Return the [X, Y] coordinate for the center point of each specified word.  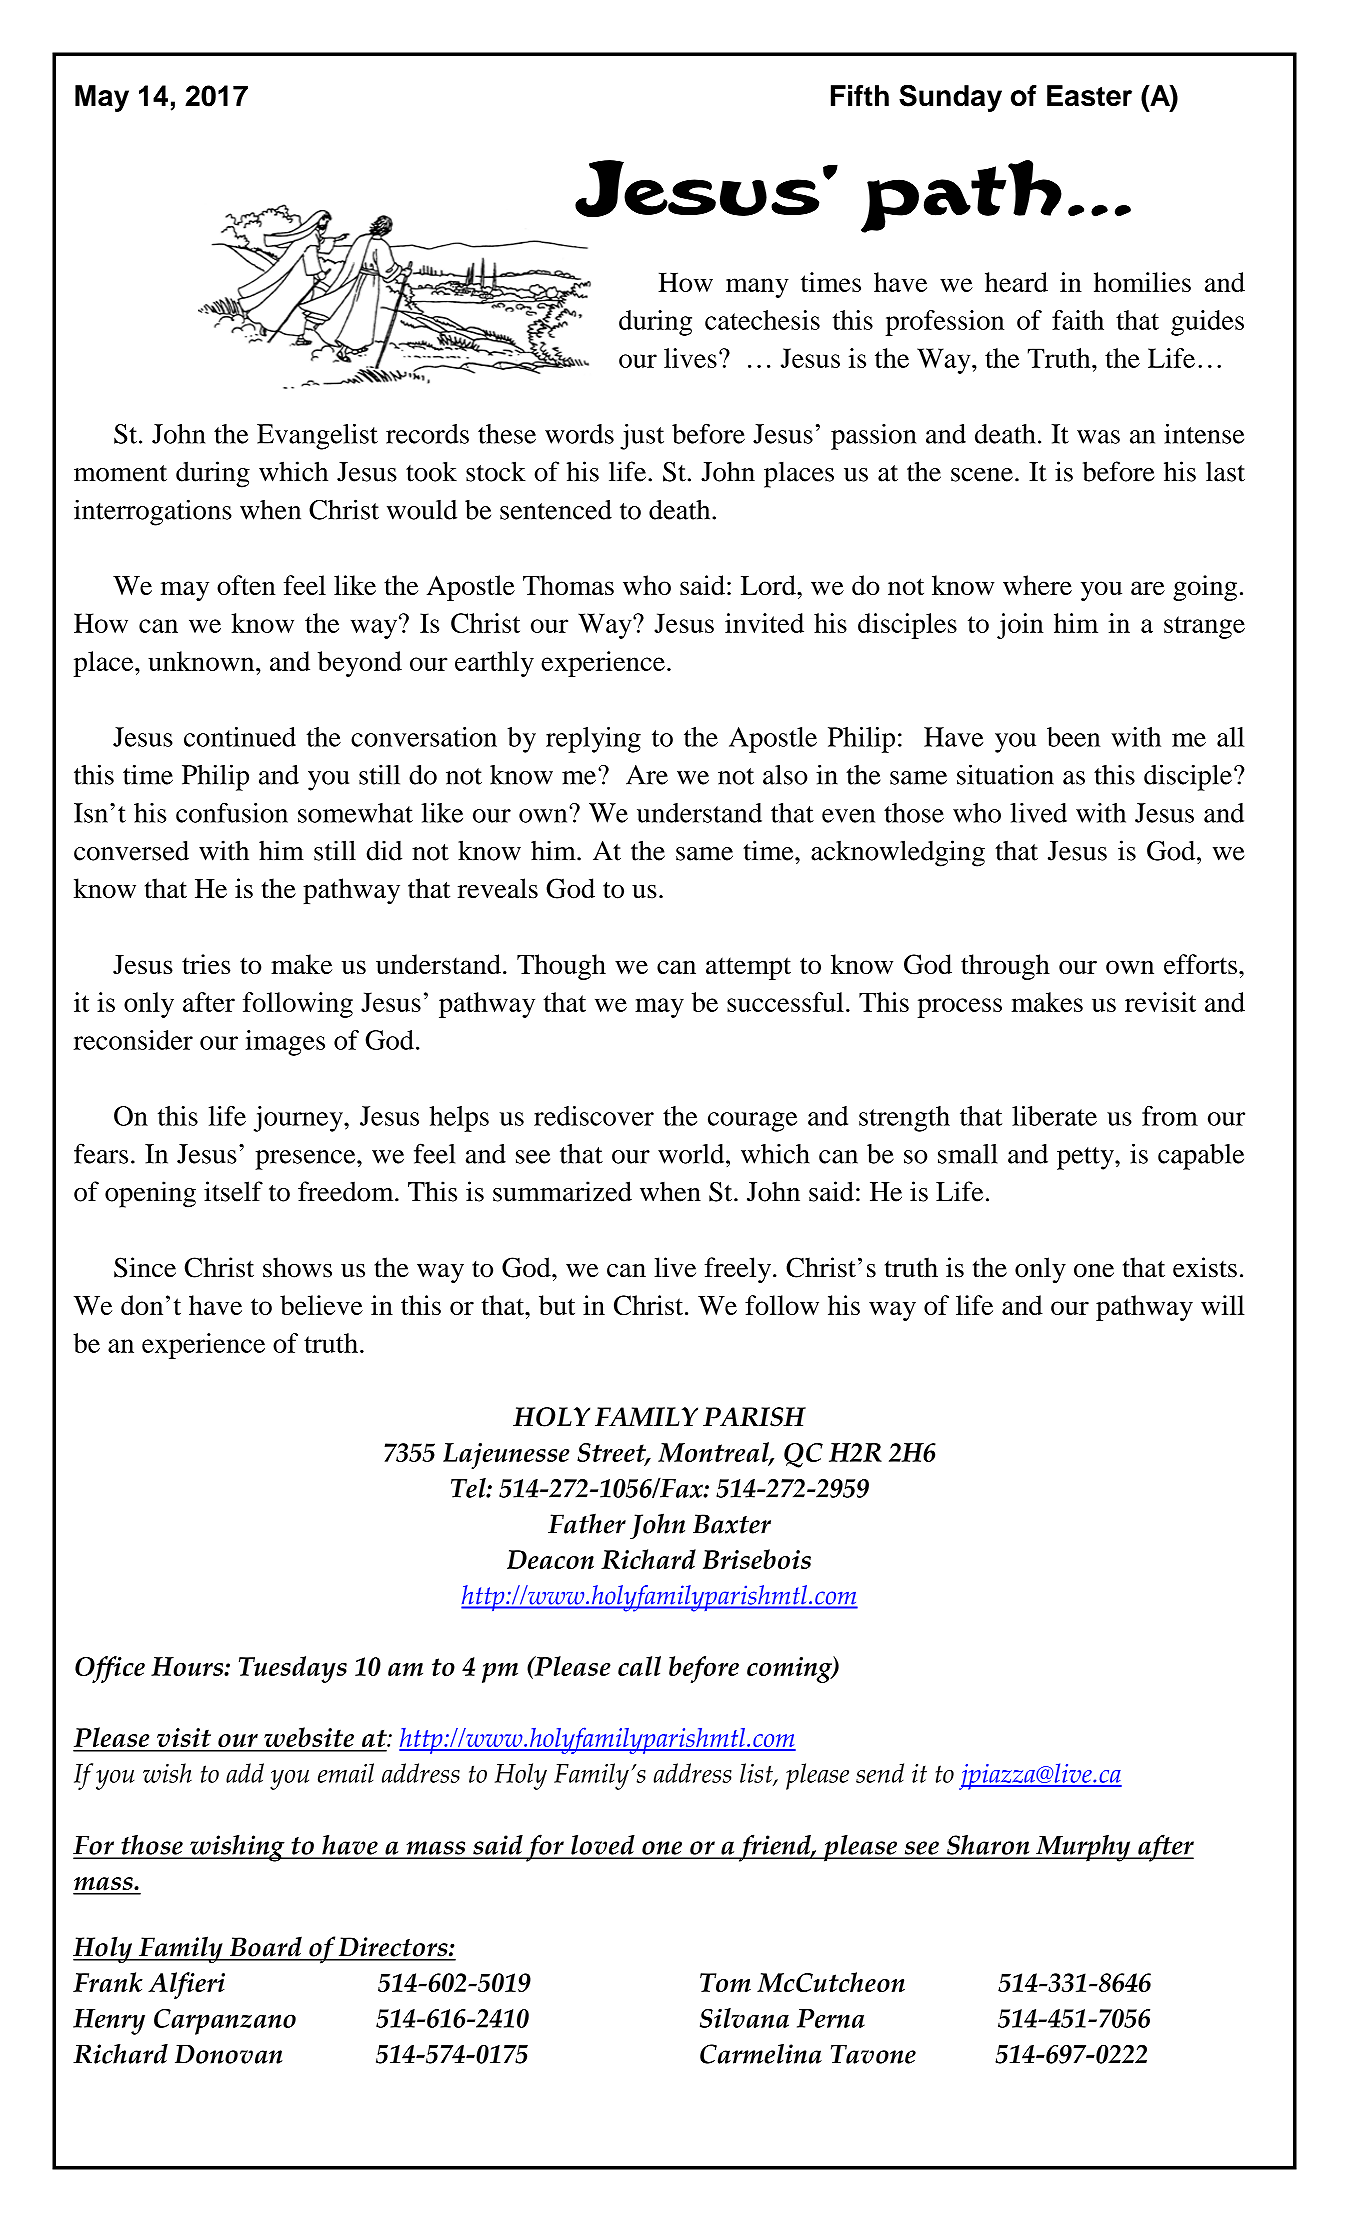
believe [321, 1305]
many [757, 288]
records [427, 434]
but [557, 1305]
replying [593, 740]
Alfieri [186, 1985]
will [1223, 1305]
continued [240, 737]
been [1073, 737]
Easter [1089, 96]
